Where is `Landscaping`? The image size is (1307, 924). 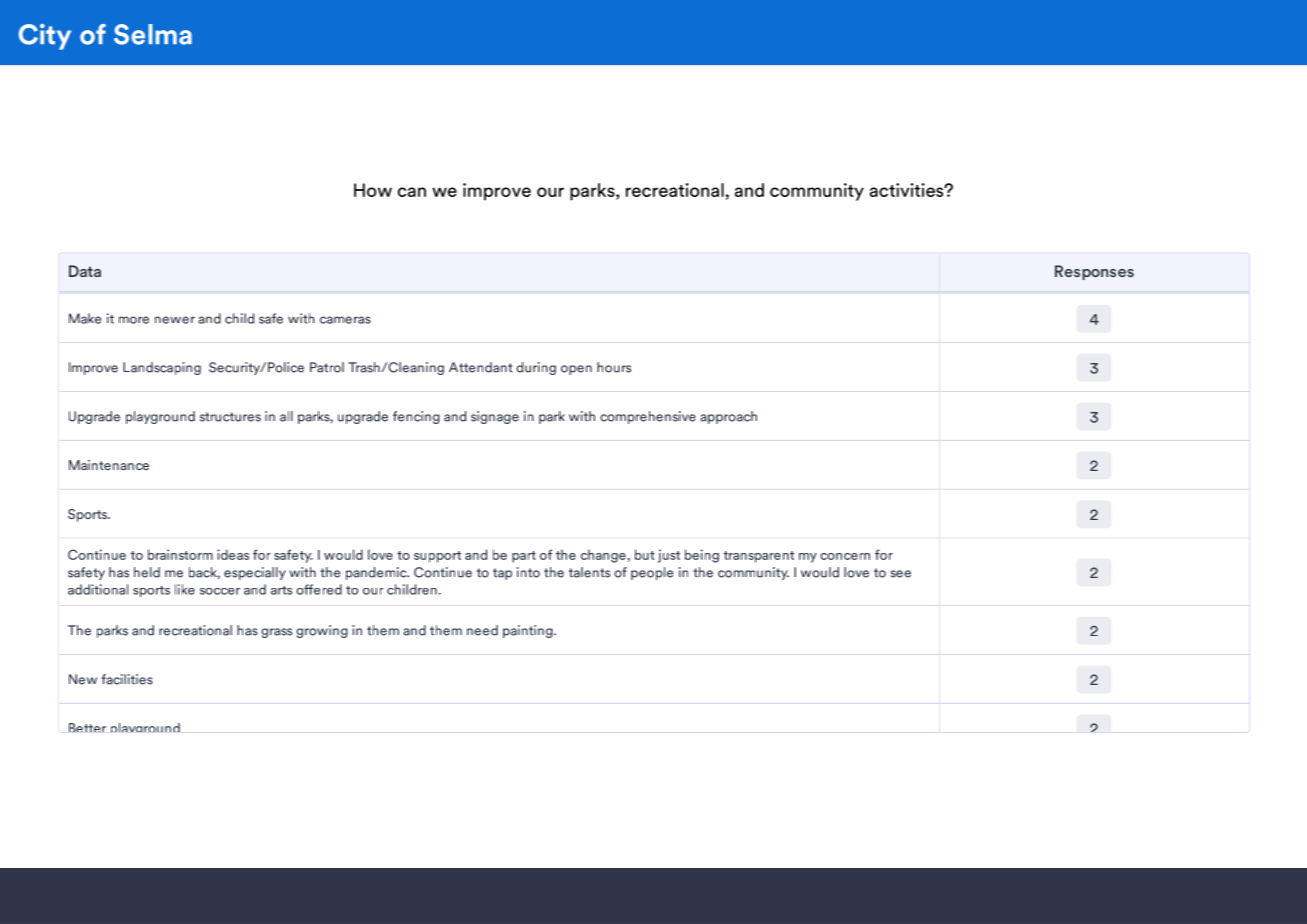
Landscaping is located at coordinates (162, 368).
